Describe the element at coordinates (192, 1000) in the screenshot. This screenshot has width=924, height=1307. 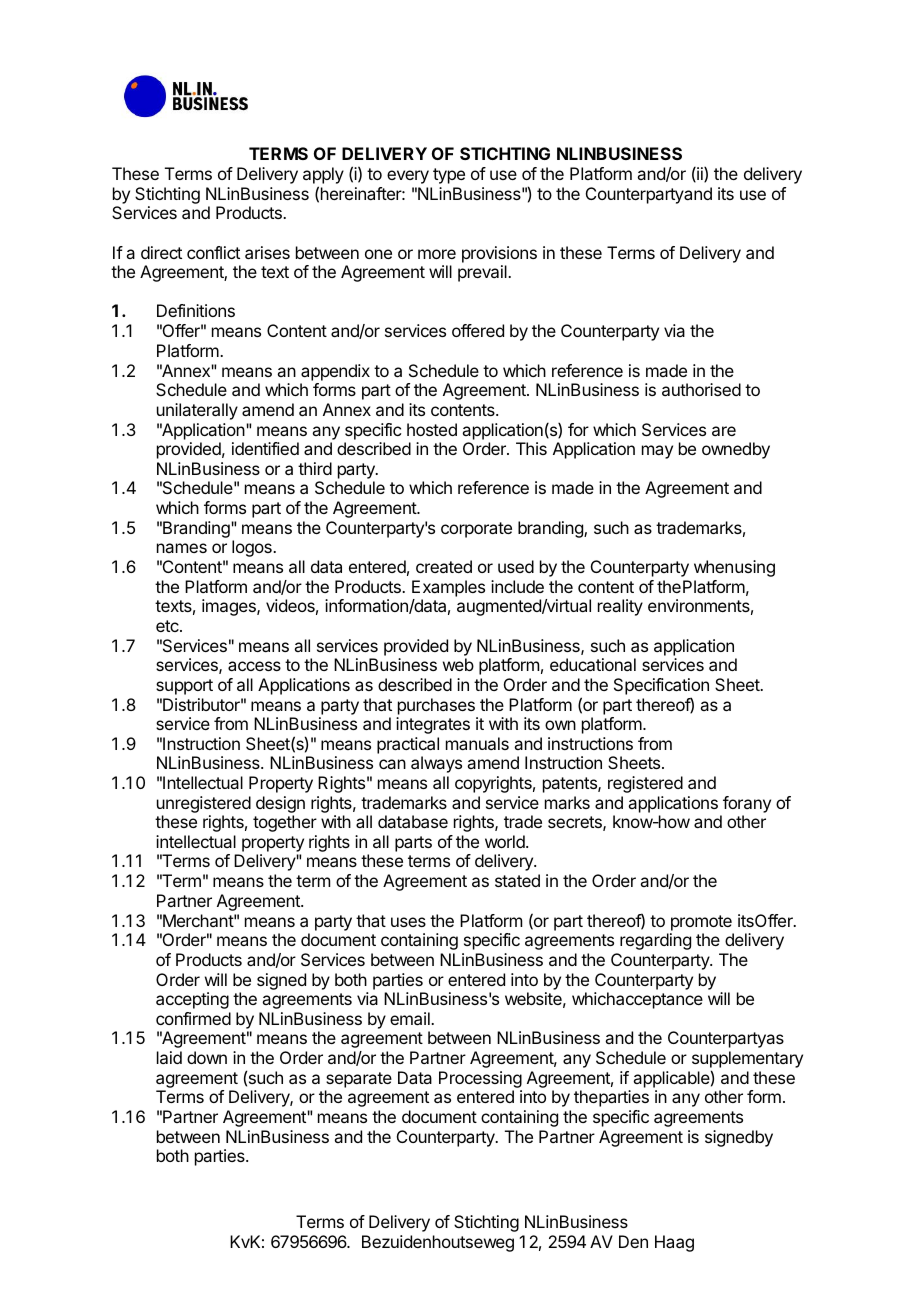
I see `accepting` at that location.
